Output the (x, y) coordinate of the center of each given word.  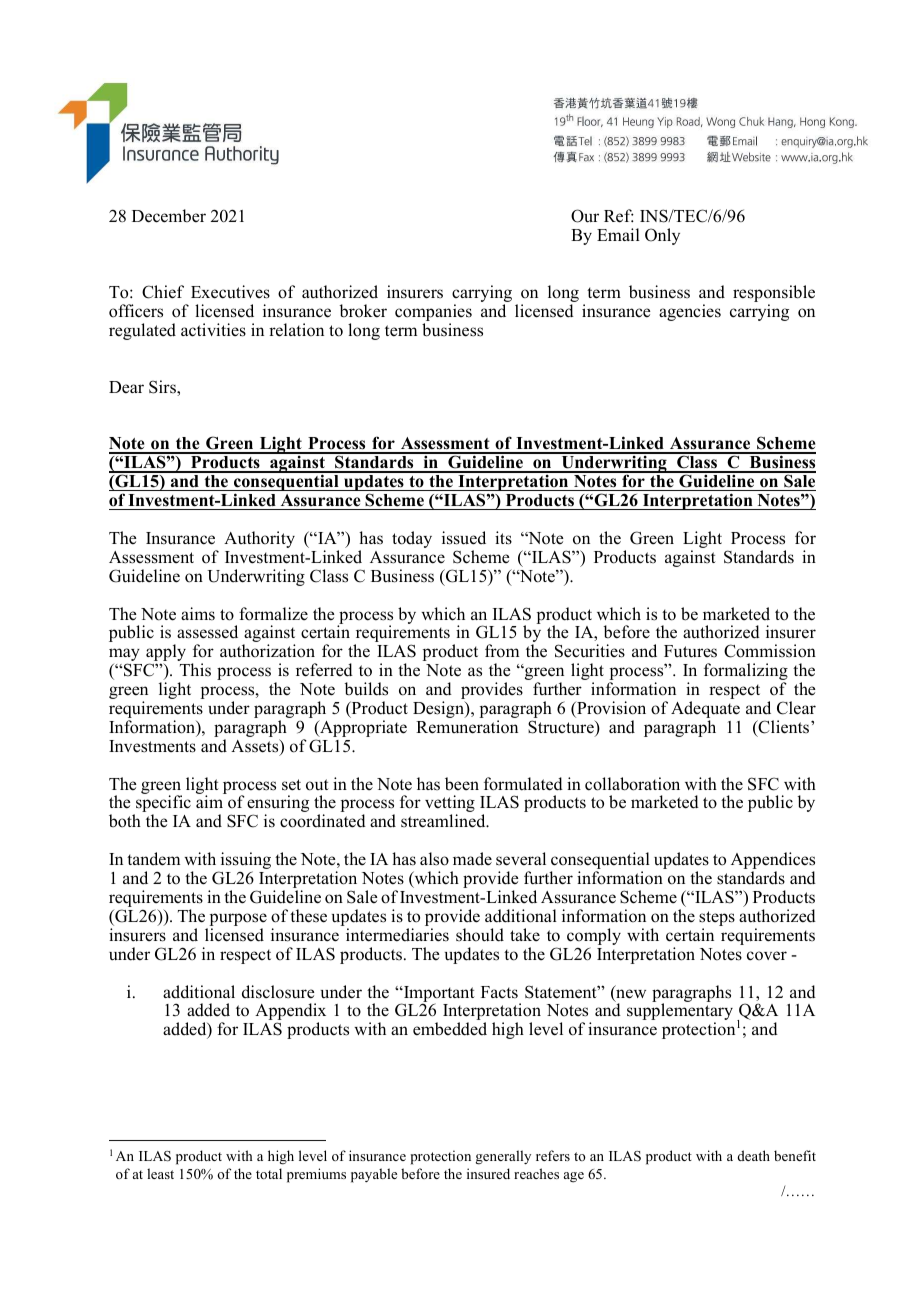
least (160, 1173)
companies (433, 314)
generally (503, 1157)
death (754, 1155)
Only (662, 236)
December (169, 216)
